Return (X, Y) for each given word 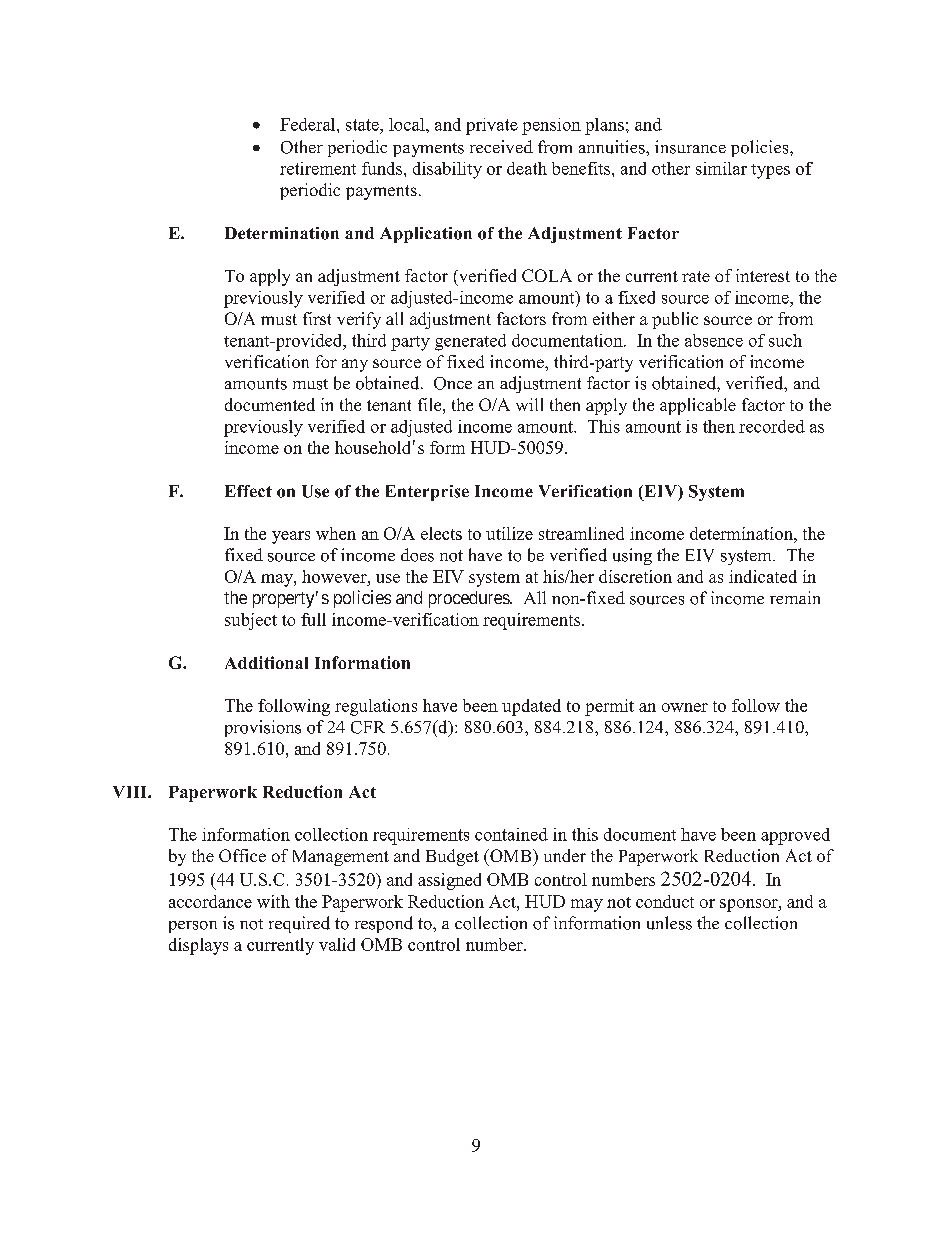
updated (531, 707)
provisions (263, 728)
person (193, 927)
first (317, 318)
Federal (309, 124)
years (291, 537)
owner (685, 707)
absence (714, 340)
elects (441, 533)
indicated (763, 576)
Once (453, 383)
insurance (690, 147)
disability (447, 170)
